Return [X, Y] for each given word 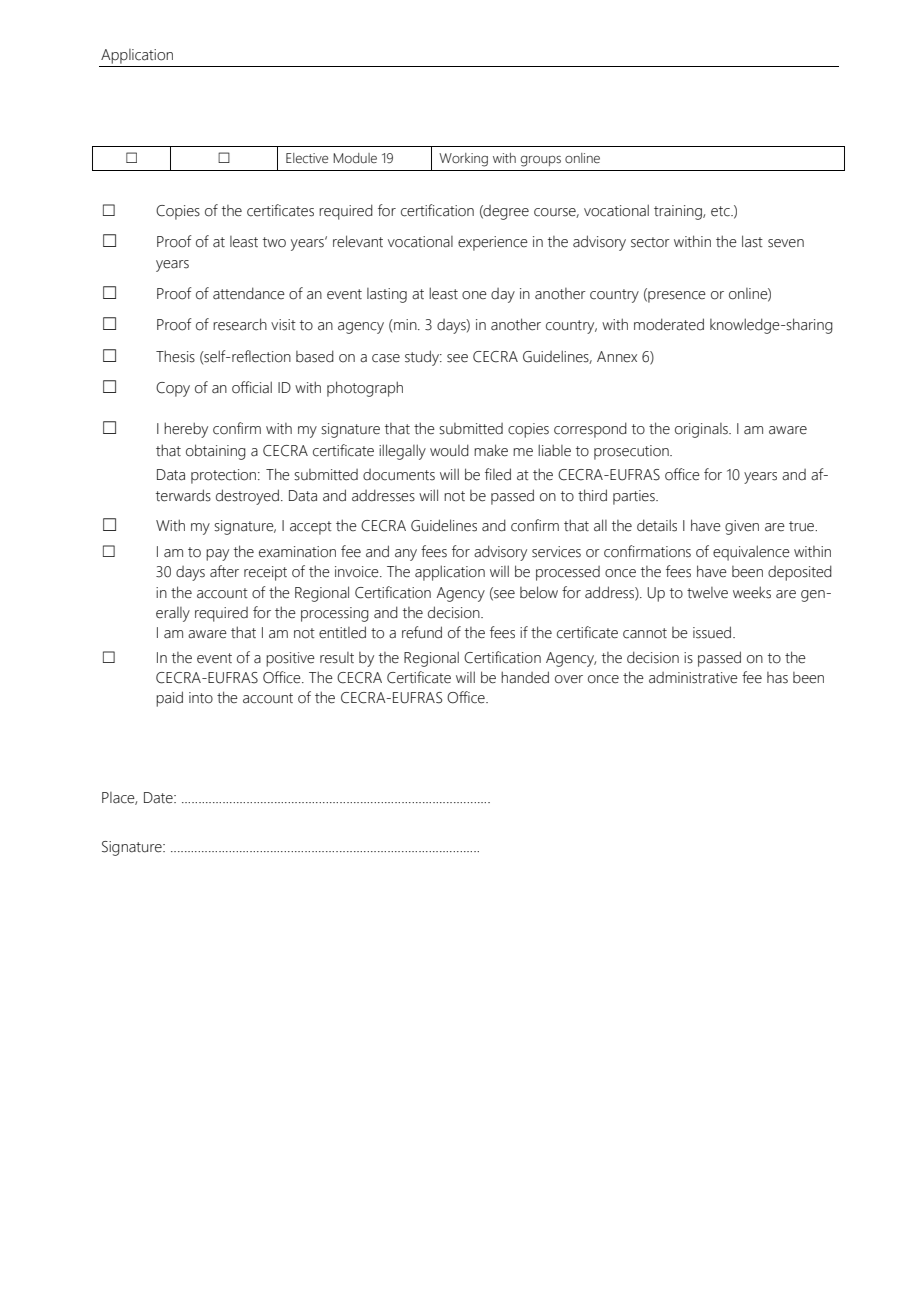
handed [525, 677]
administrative [693, 678]
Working [463, 160]
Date [159, 798]
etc [721, 211]
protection [225, 476]
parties [635, 497]
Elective [307, 158]
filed [498, 474]
